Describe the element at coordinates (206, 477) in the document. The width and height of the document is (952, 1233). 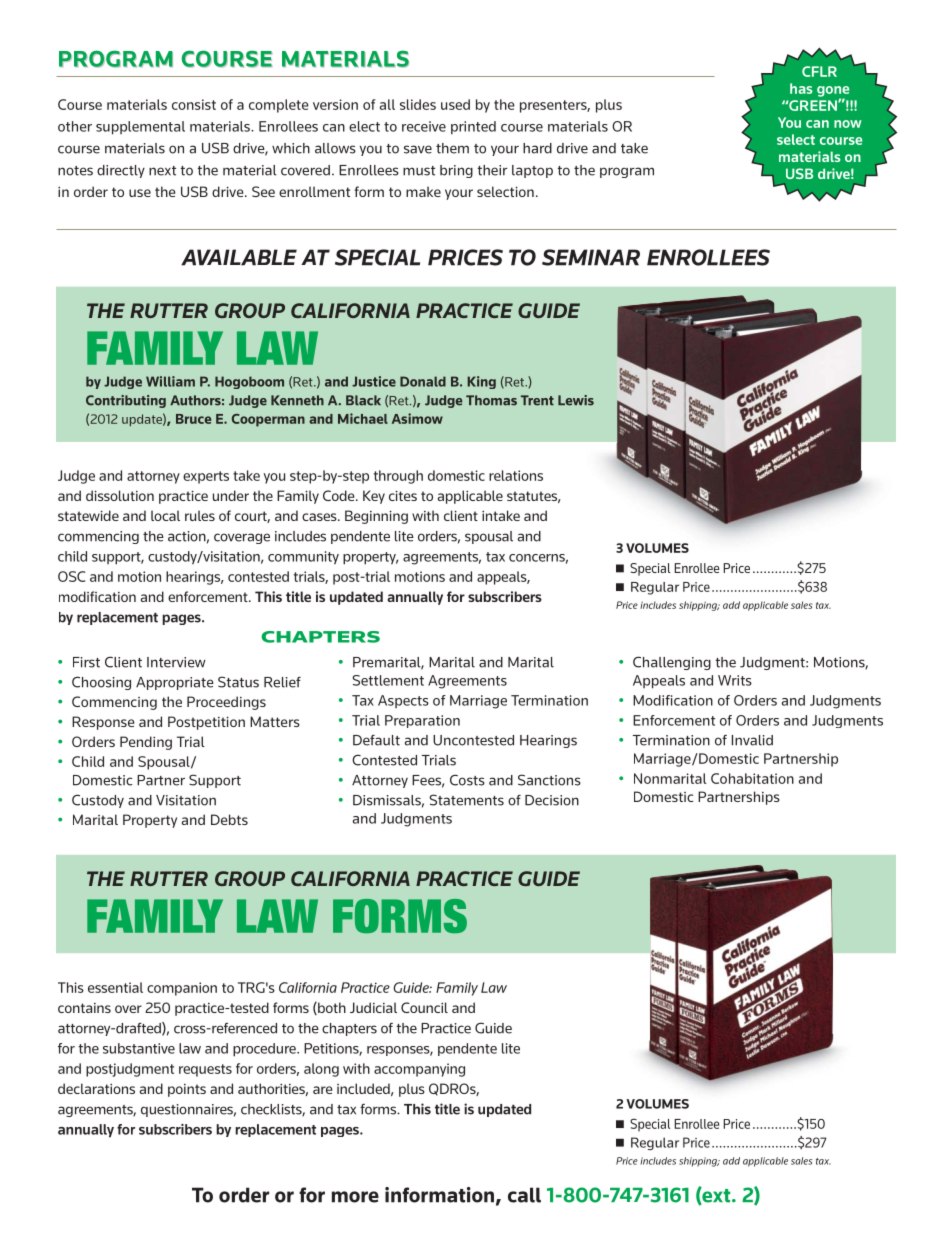
I see `experts` at that location.
